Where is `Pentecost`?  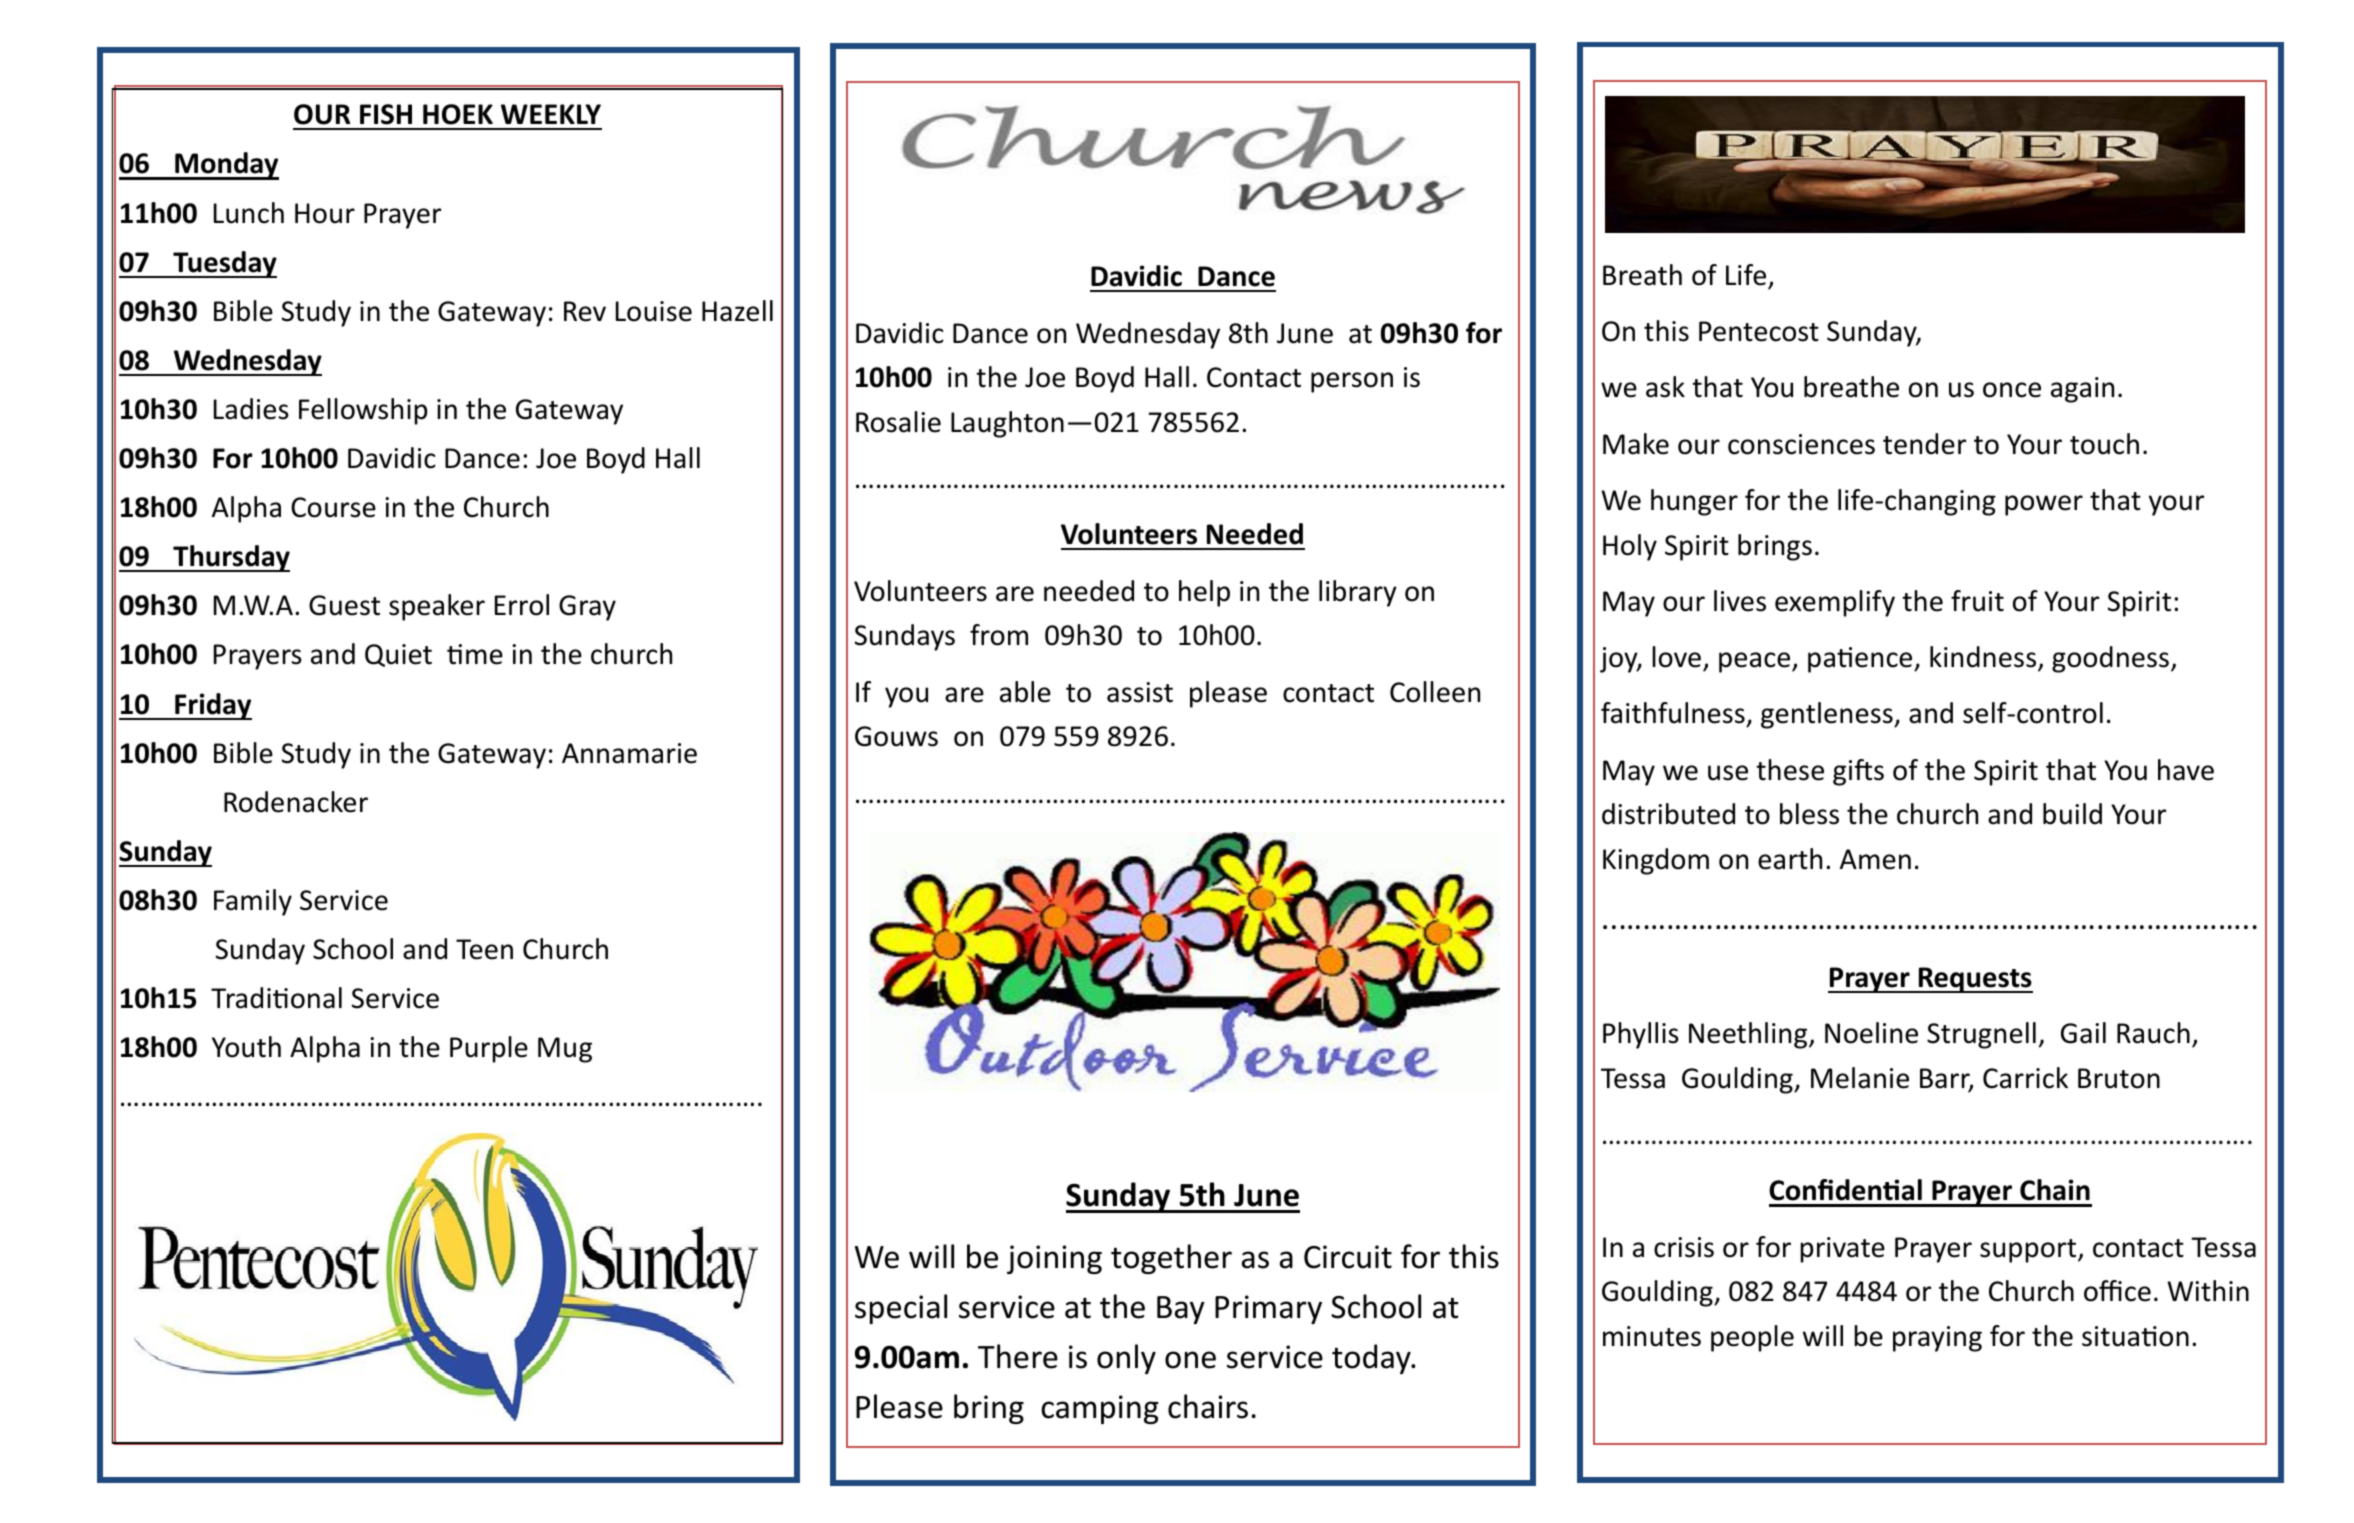
Pentecost is located at coordinates (1759, 331).
